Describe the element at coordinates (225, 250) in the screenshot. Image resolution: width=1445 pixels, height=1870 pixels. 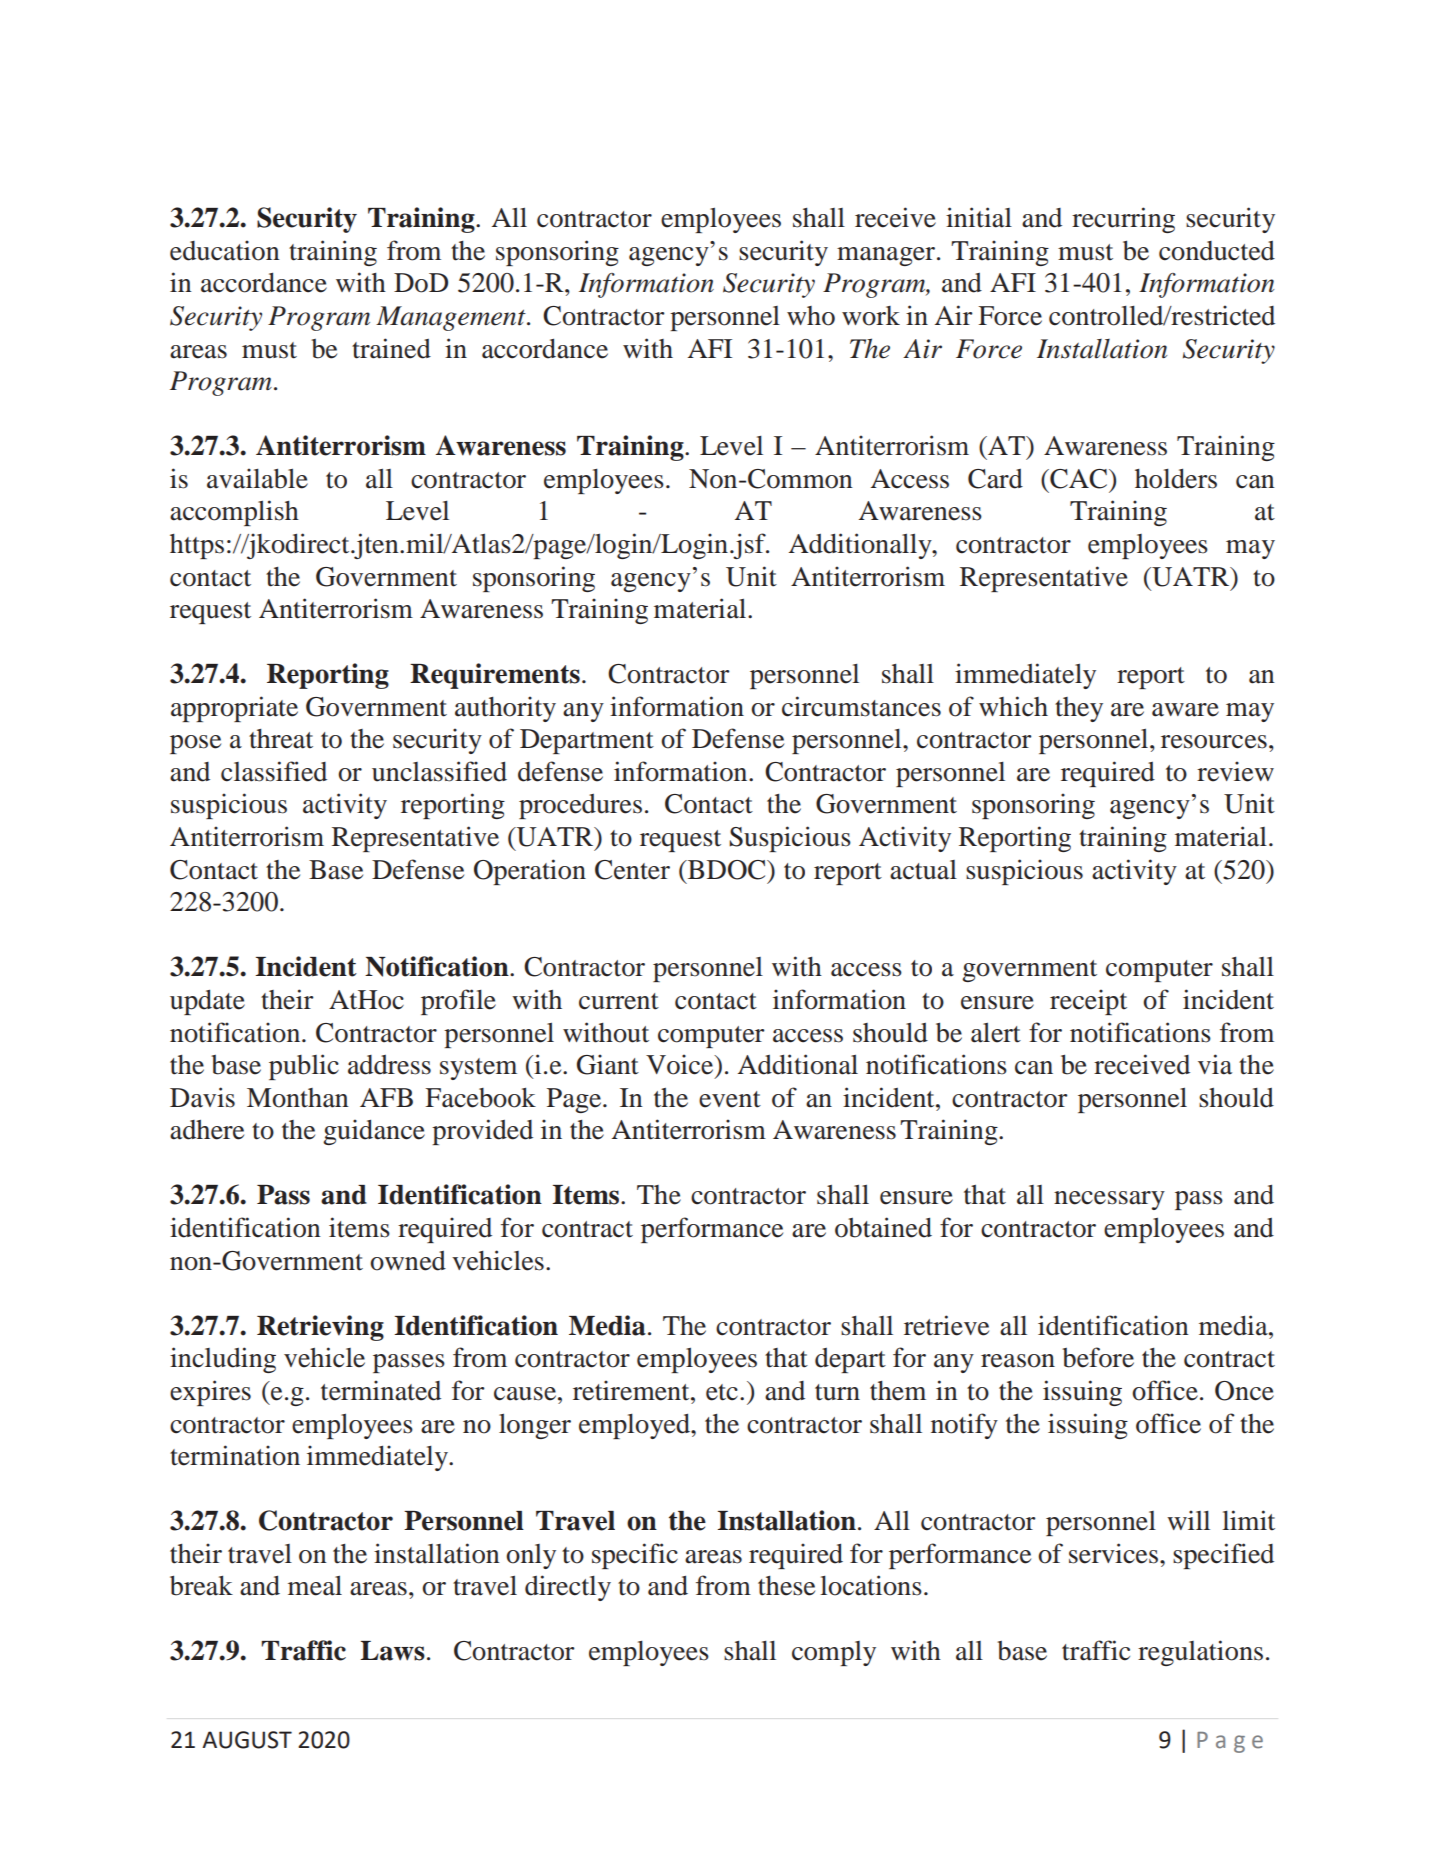
I see `education` at that location.
